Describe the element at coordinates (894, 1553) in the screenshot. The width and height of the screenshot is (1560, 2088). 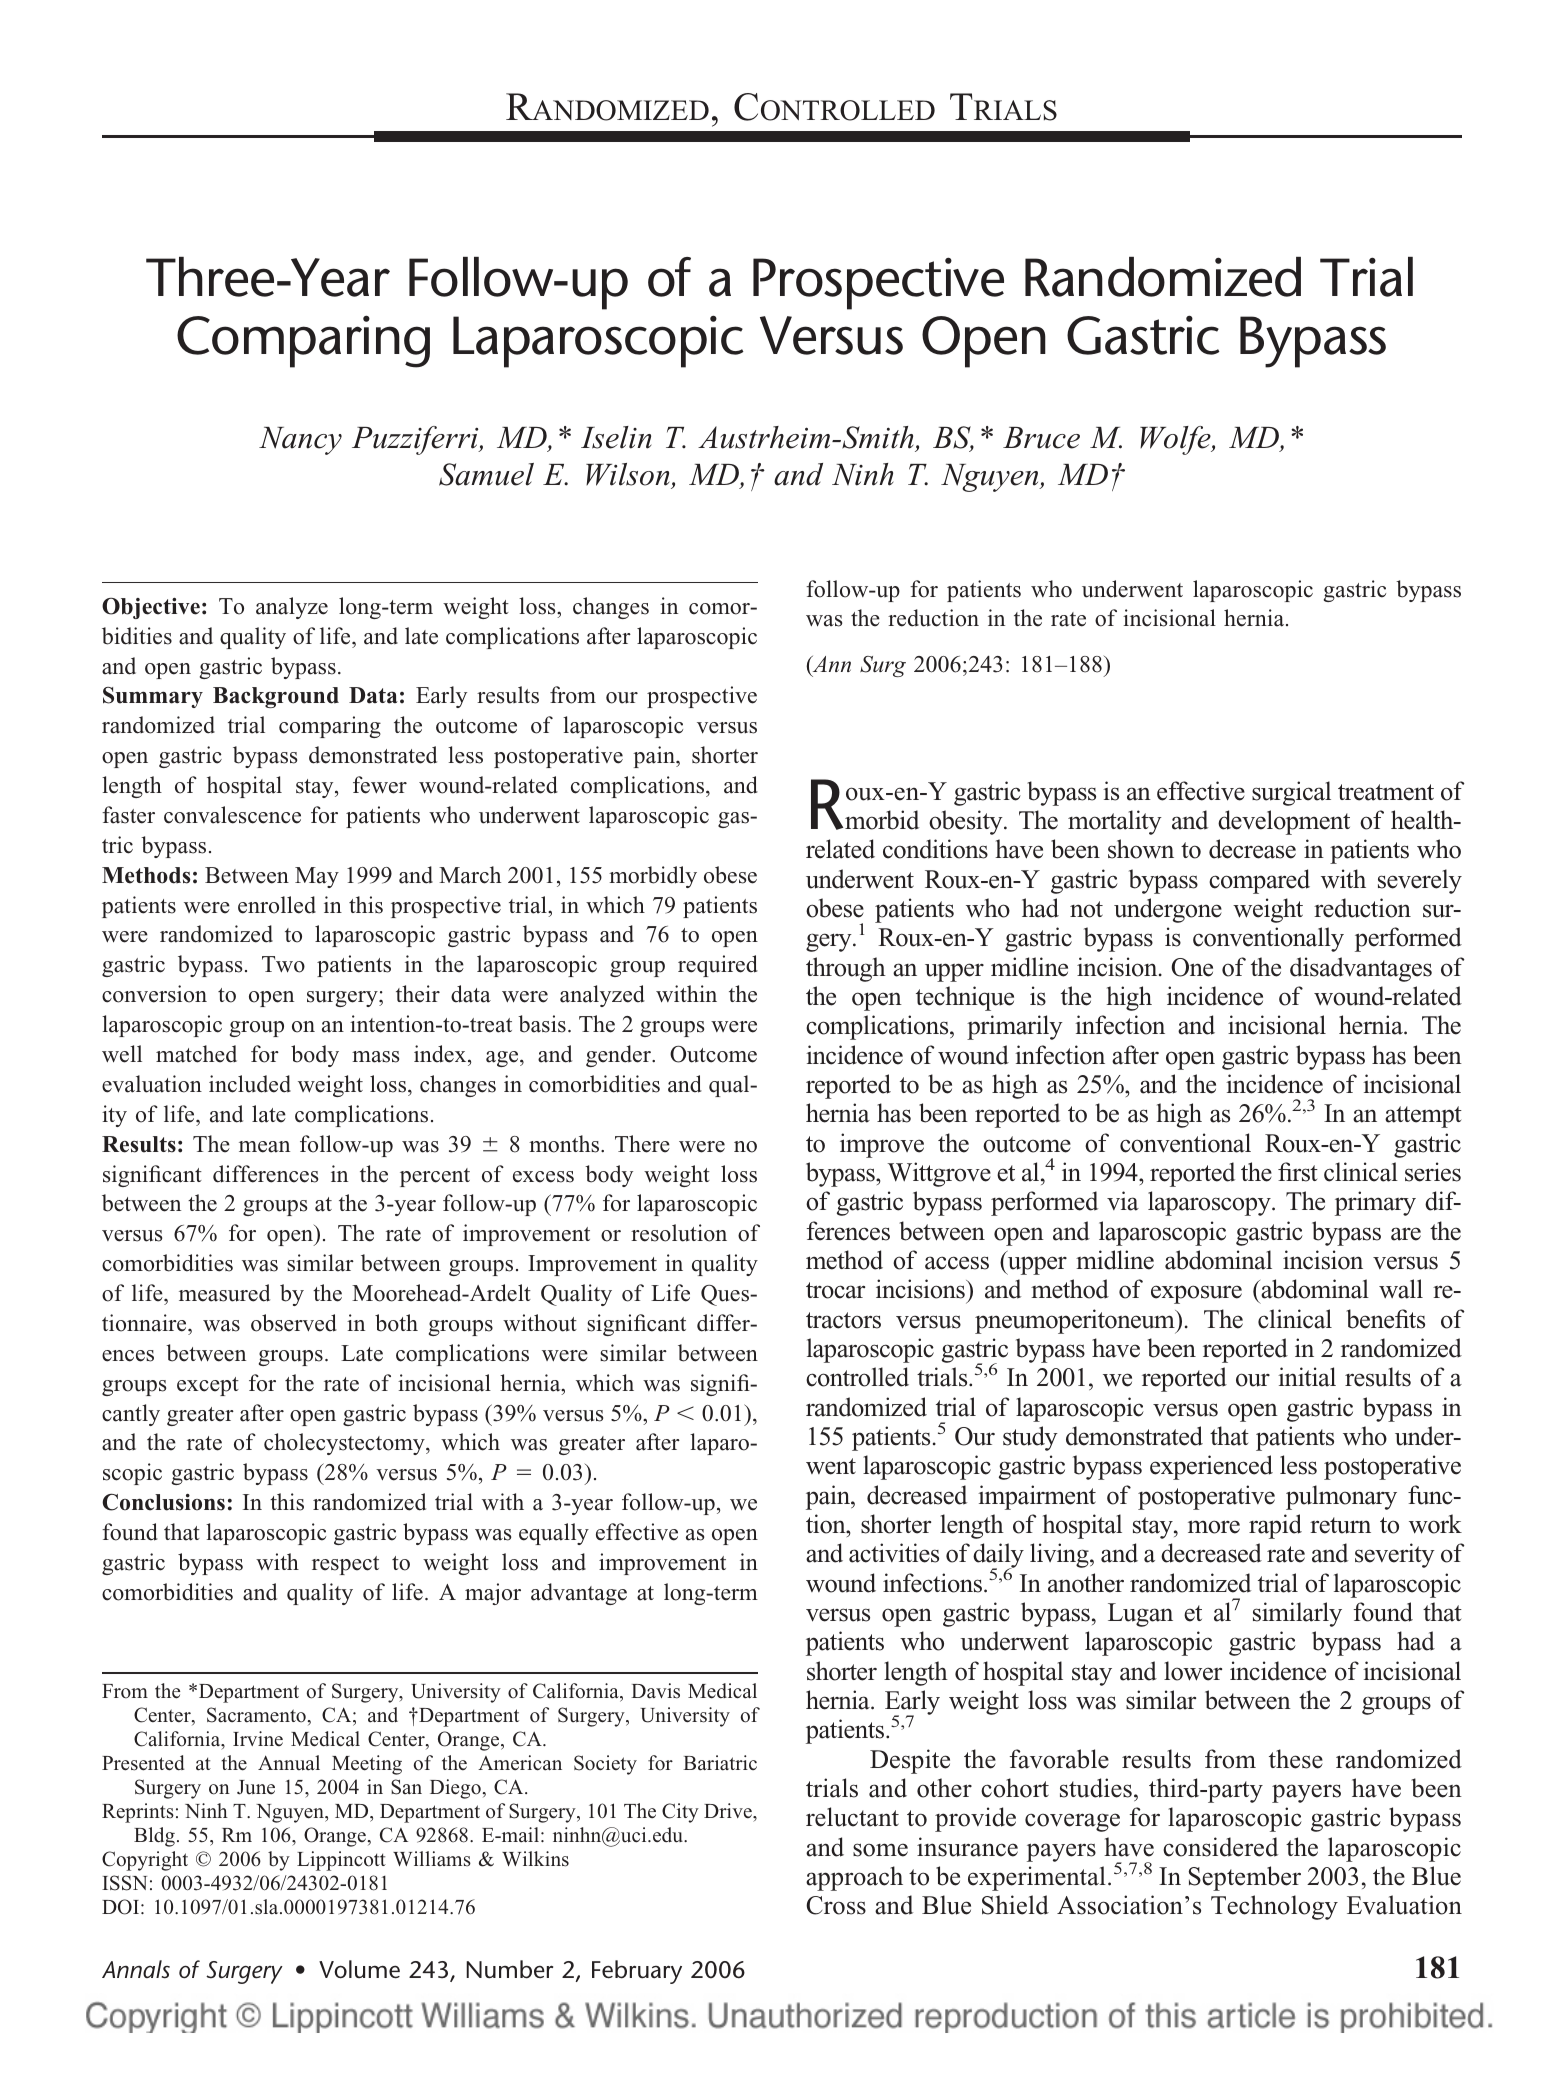
I see `activities` at that location.
